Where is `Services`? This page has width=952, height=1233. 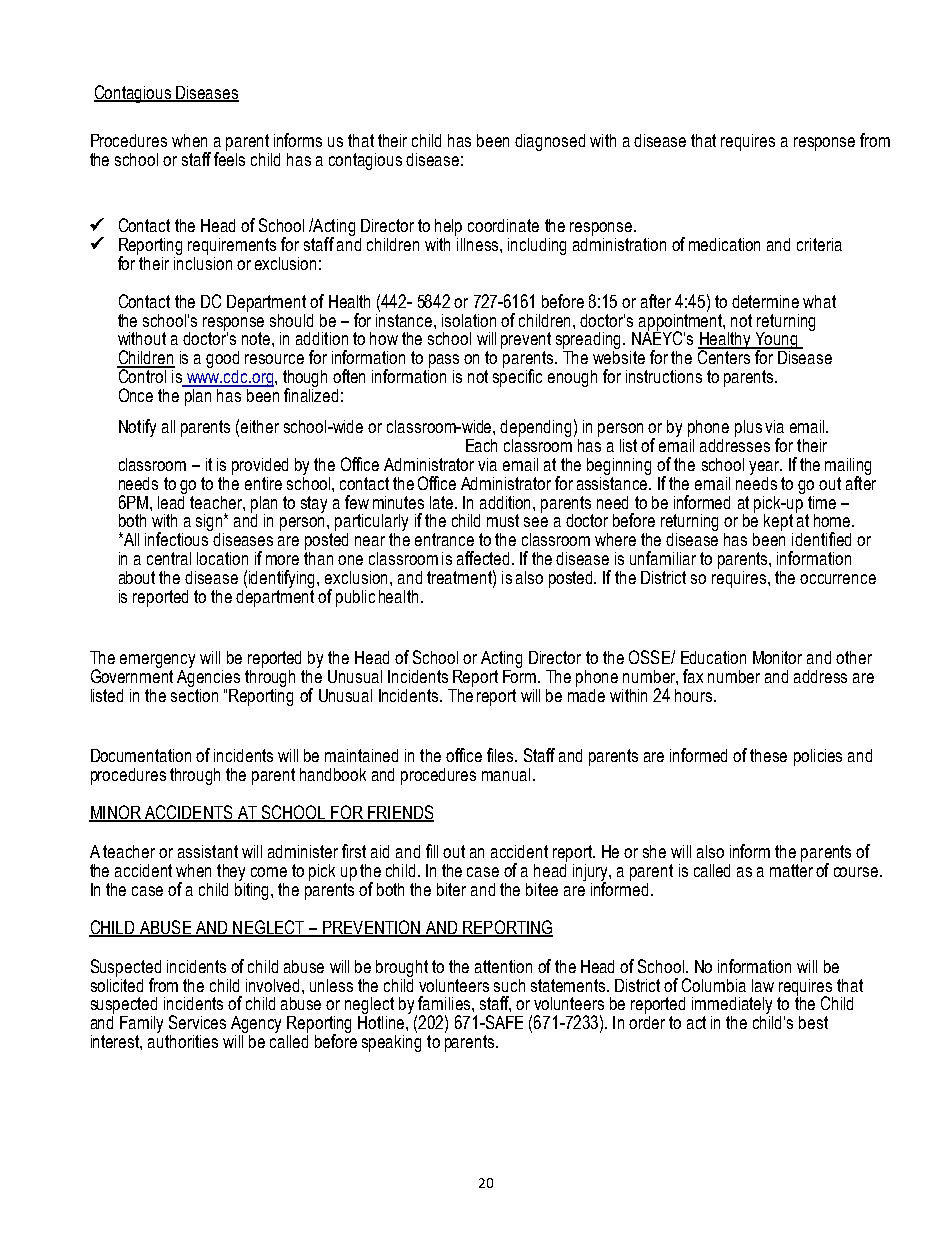 Services is located at coordinates (197, 1022).
